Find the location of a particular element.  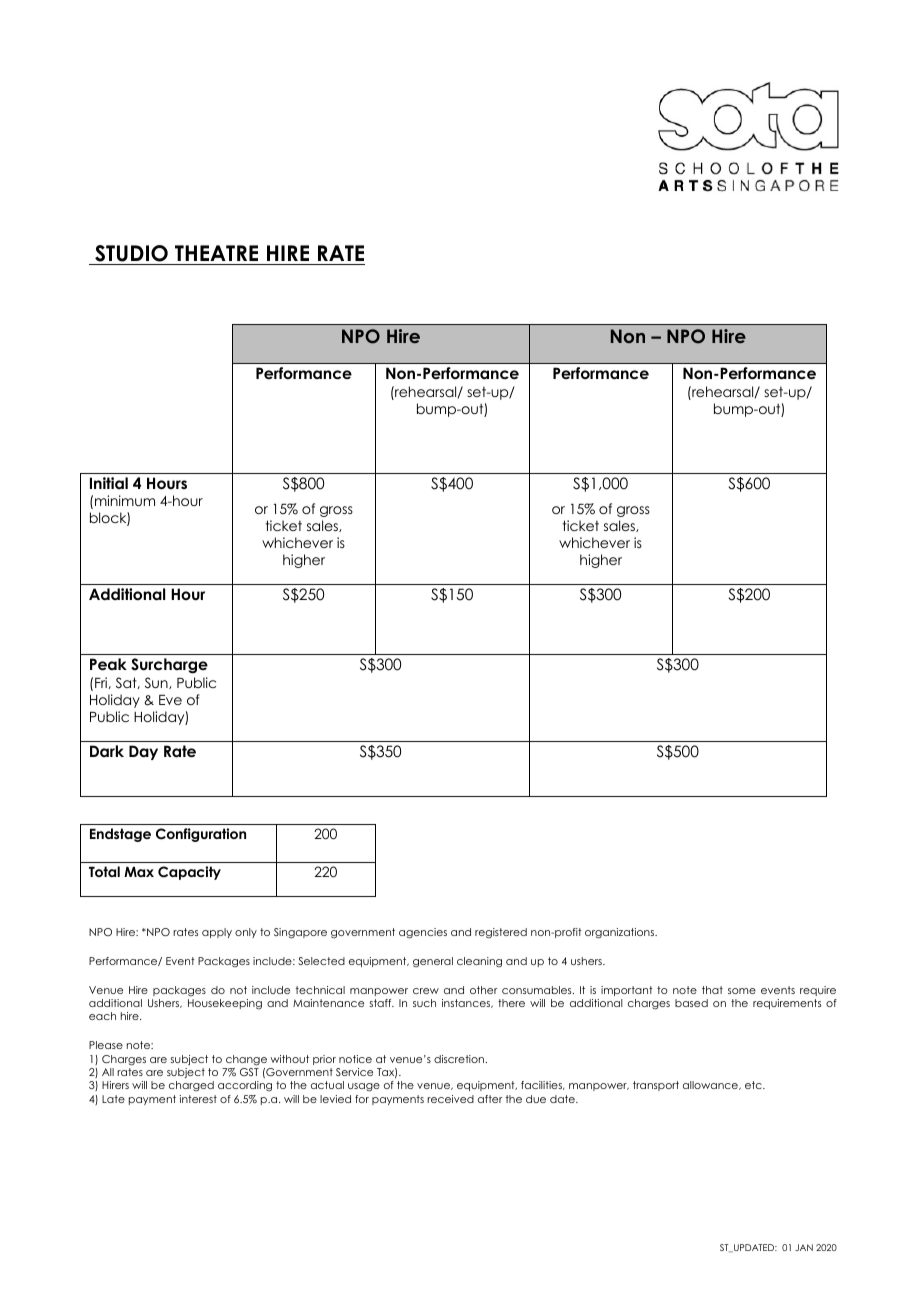

Initial is located at coordinates (109, 483).
